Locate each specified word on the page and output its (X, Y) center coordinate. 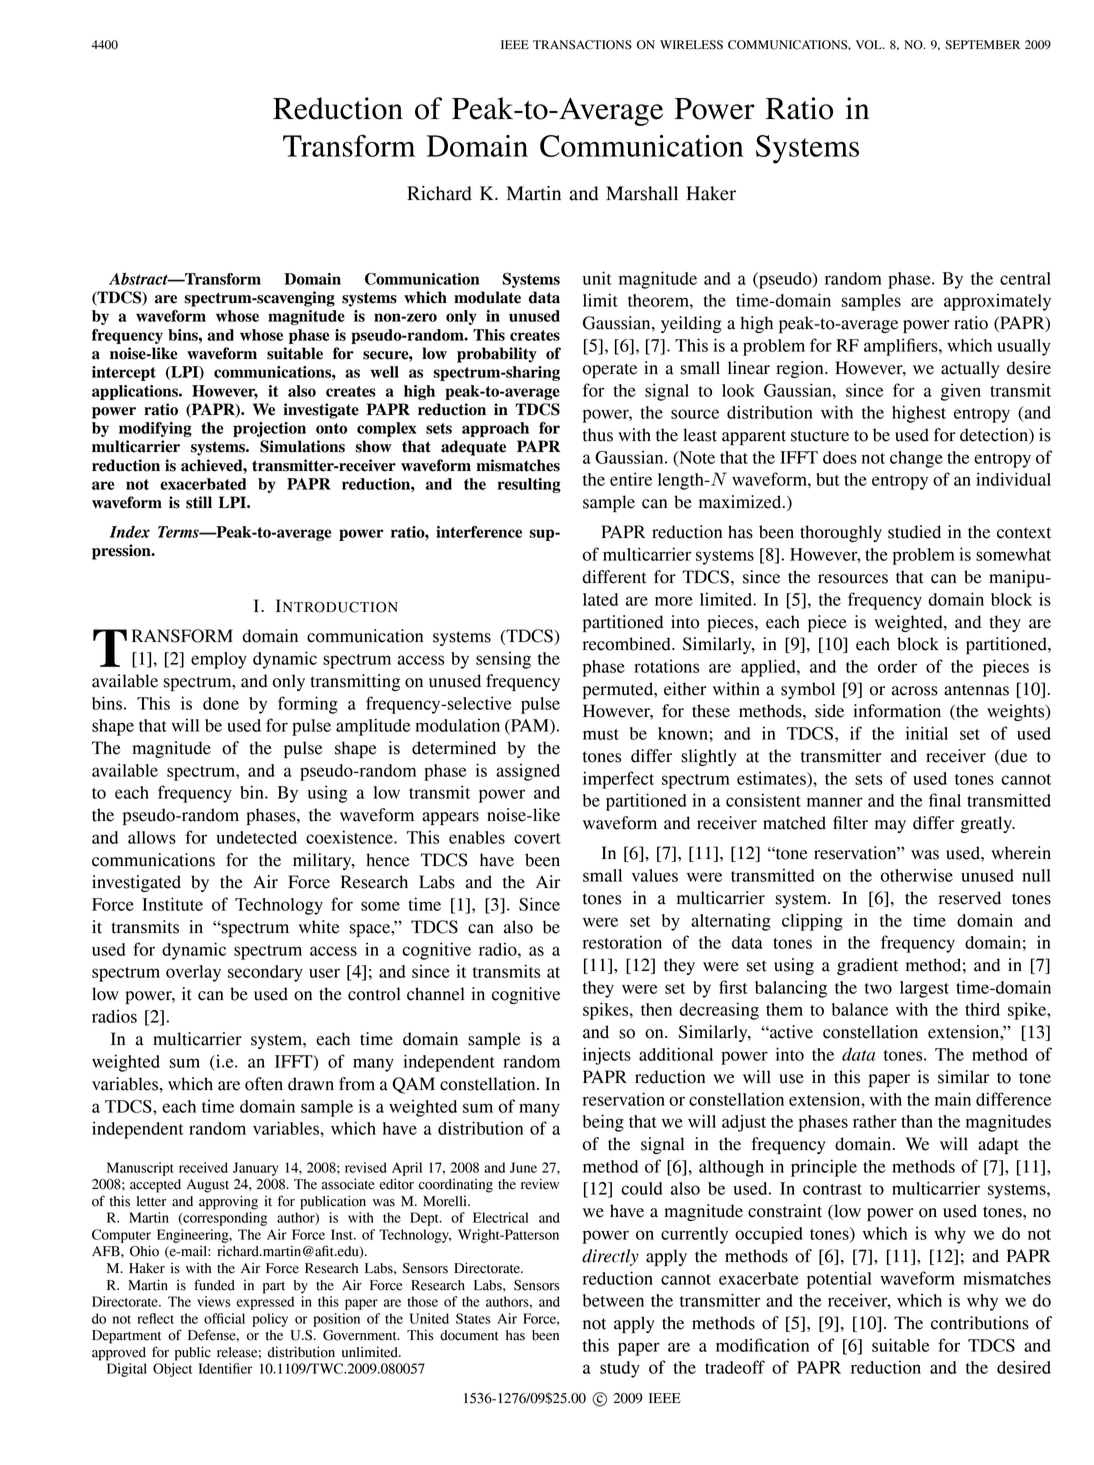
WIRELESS (691, 45)
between (613, 1300)
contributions (980, 1323)
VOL (870, 45)
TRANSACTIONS (582, 45)
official (224, 1318)
